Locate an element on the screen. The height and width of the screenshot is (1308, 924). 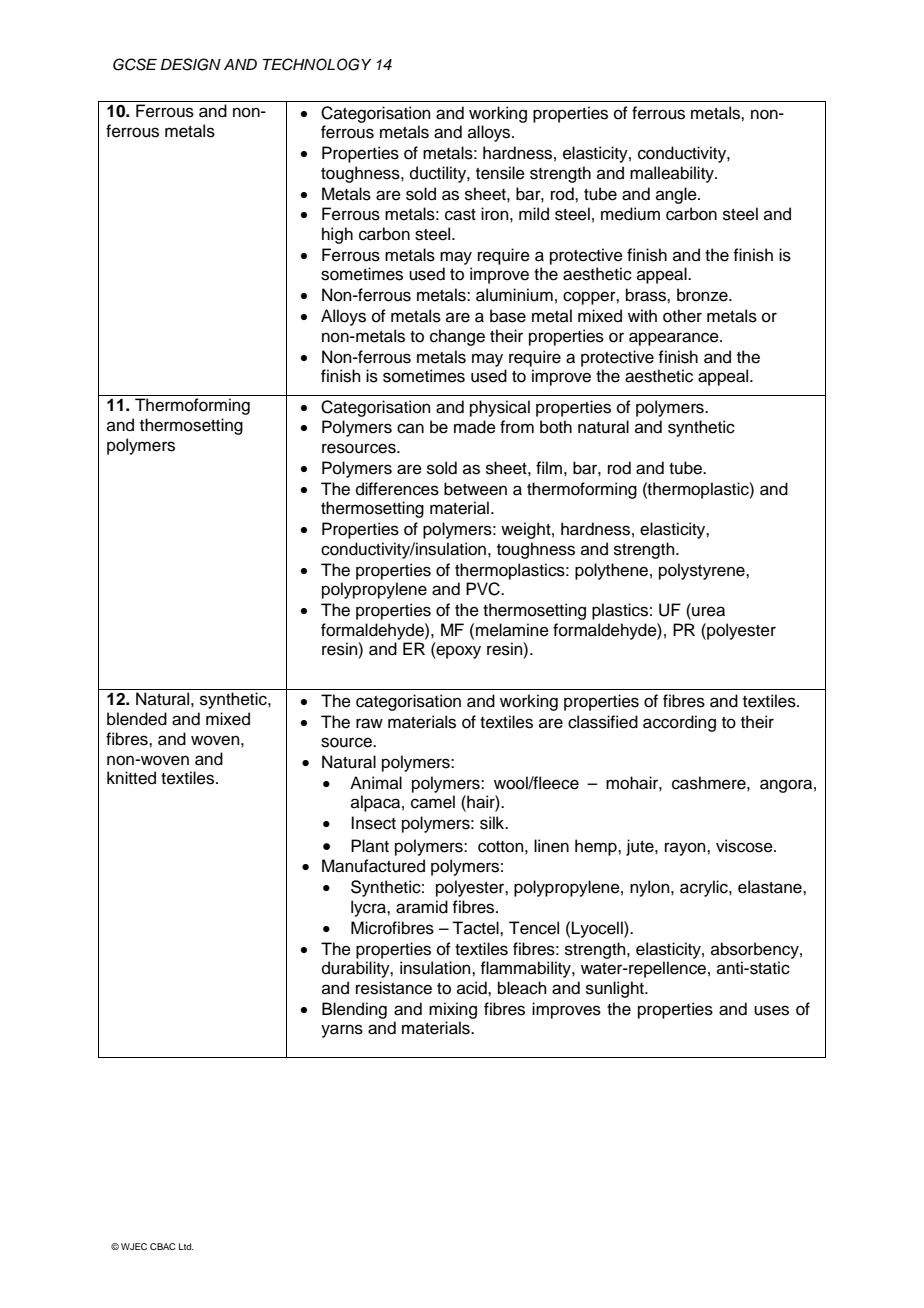
high is located at coordinates (337, 235).
